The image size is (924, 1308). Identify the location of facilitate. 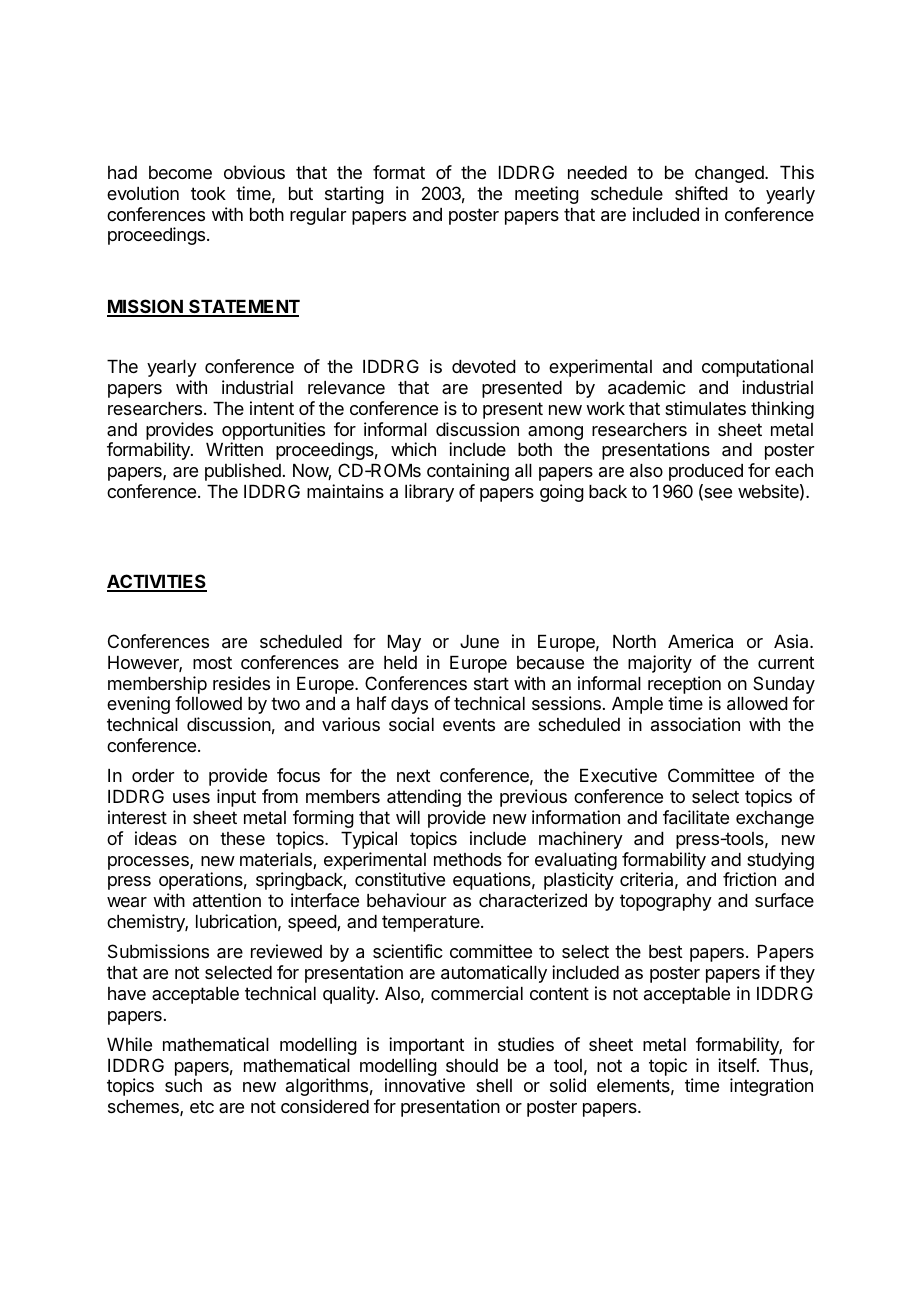
(696, 817).
